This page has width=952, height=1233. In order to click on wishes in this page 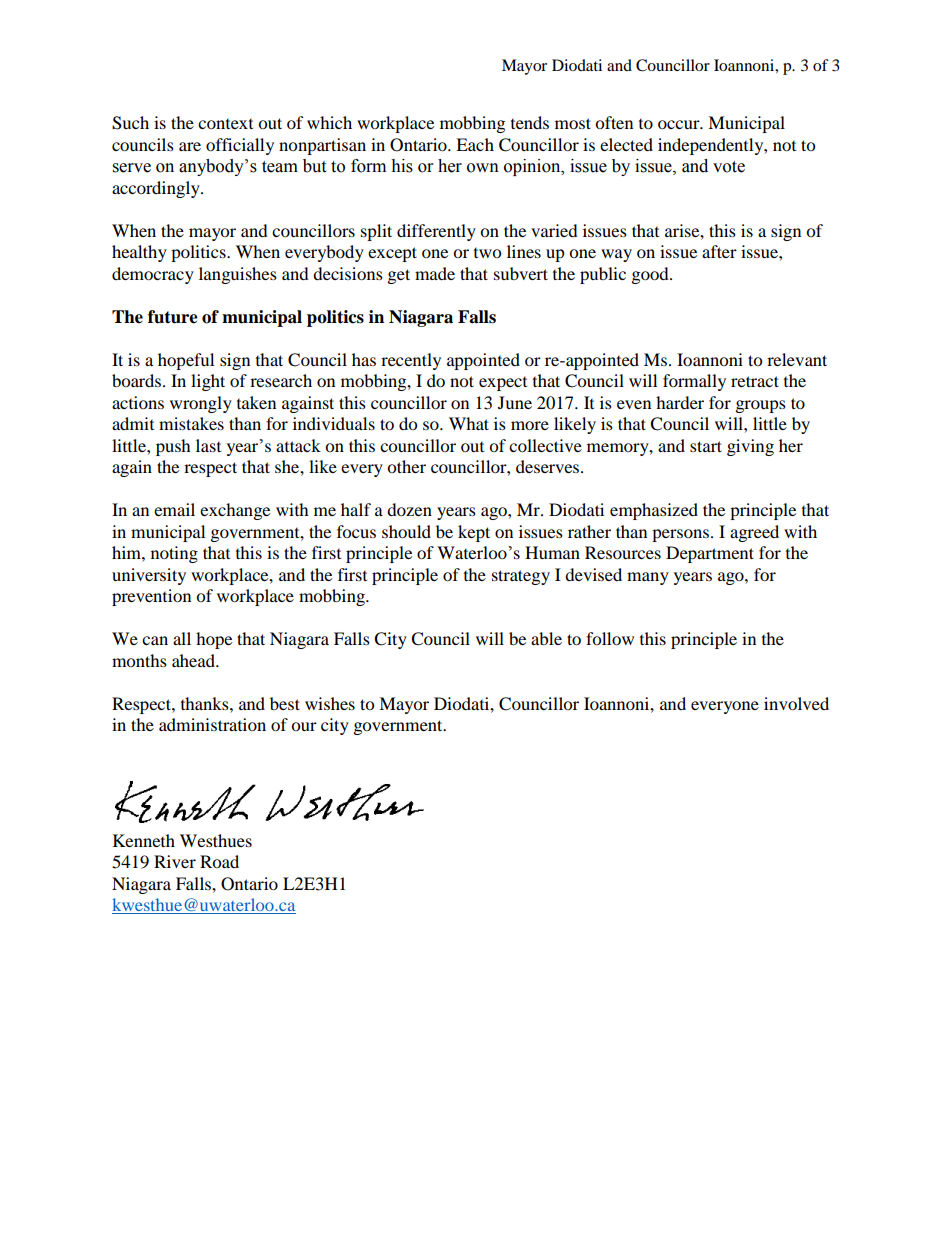, I will do `click(330, 703)`.
